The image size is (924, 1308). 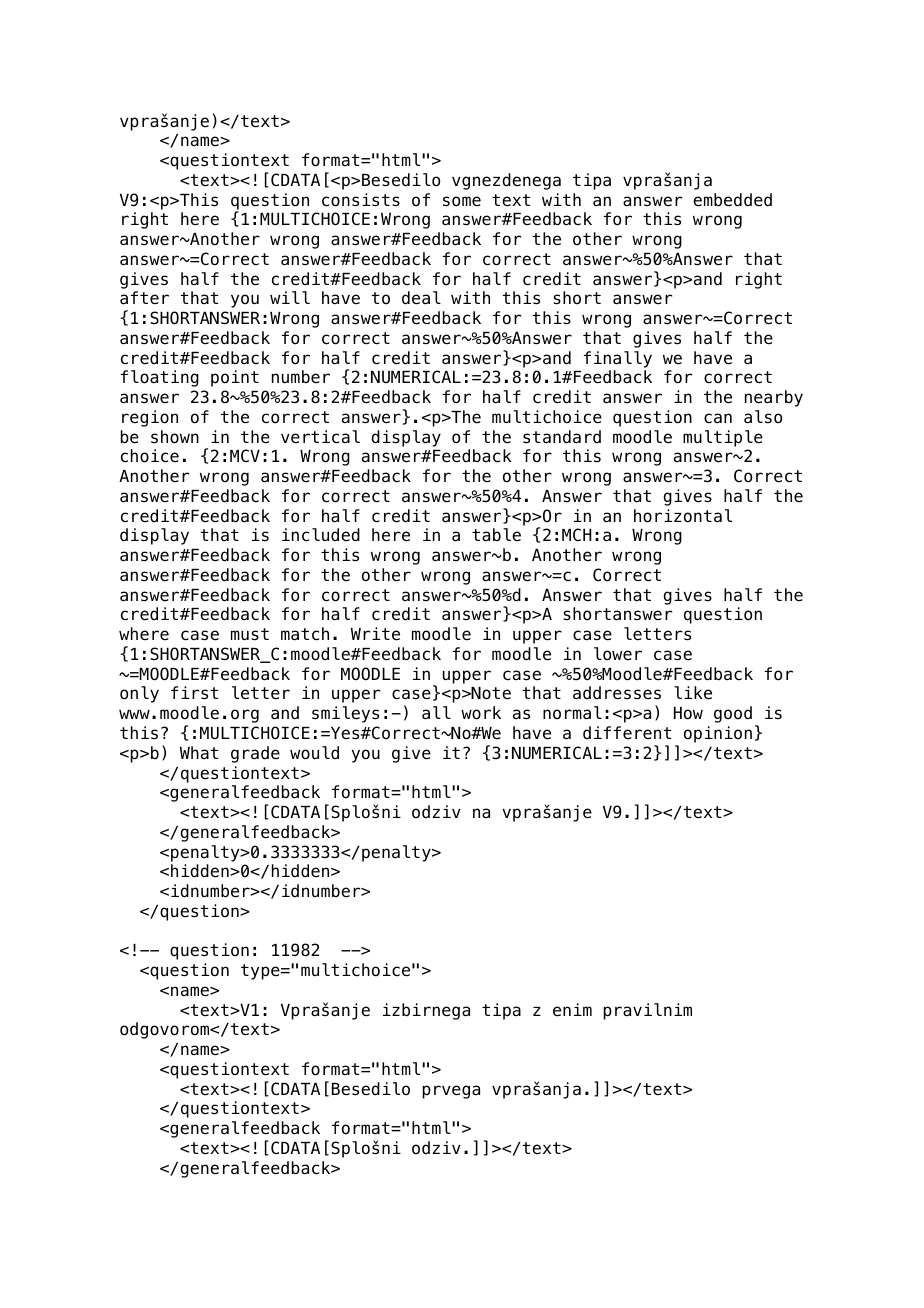 What do you see at coordinates (481, 713) in the image?
I see `work` at bounding box center [481, 713].
